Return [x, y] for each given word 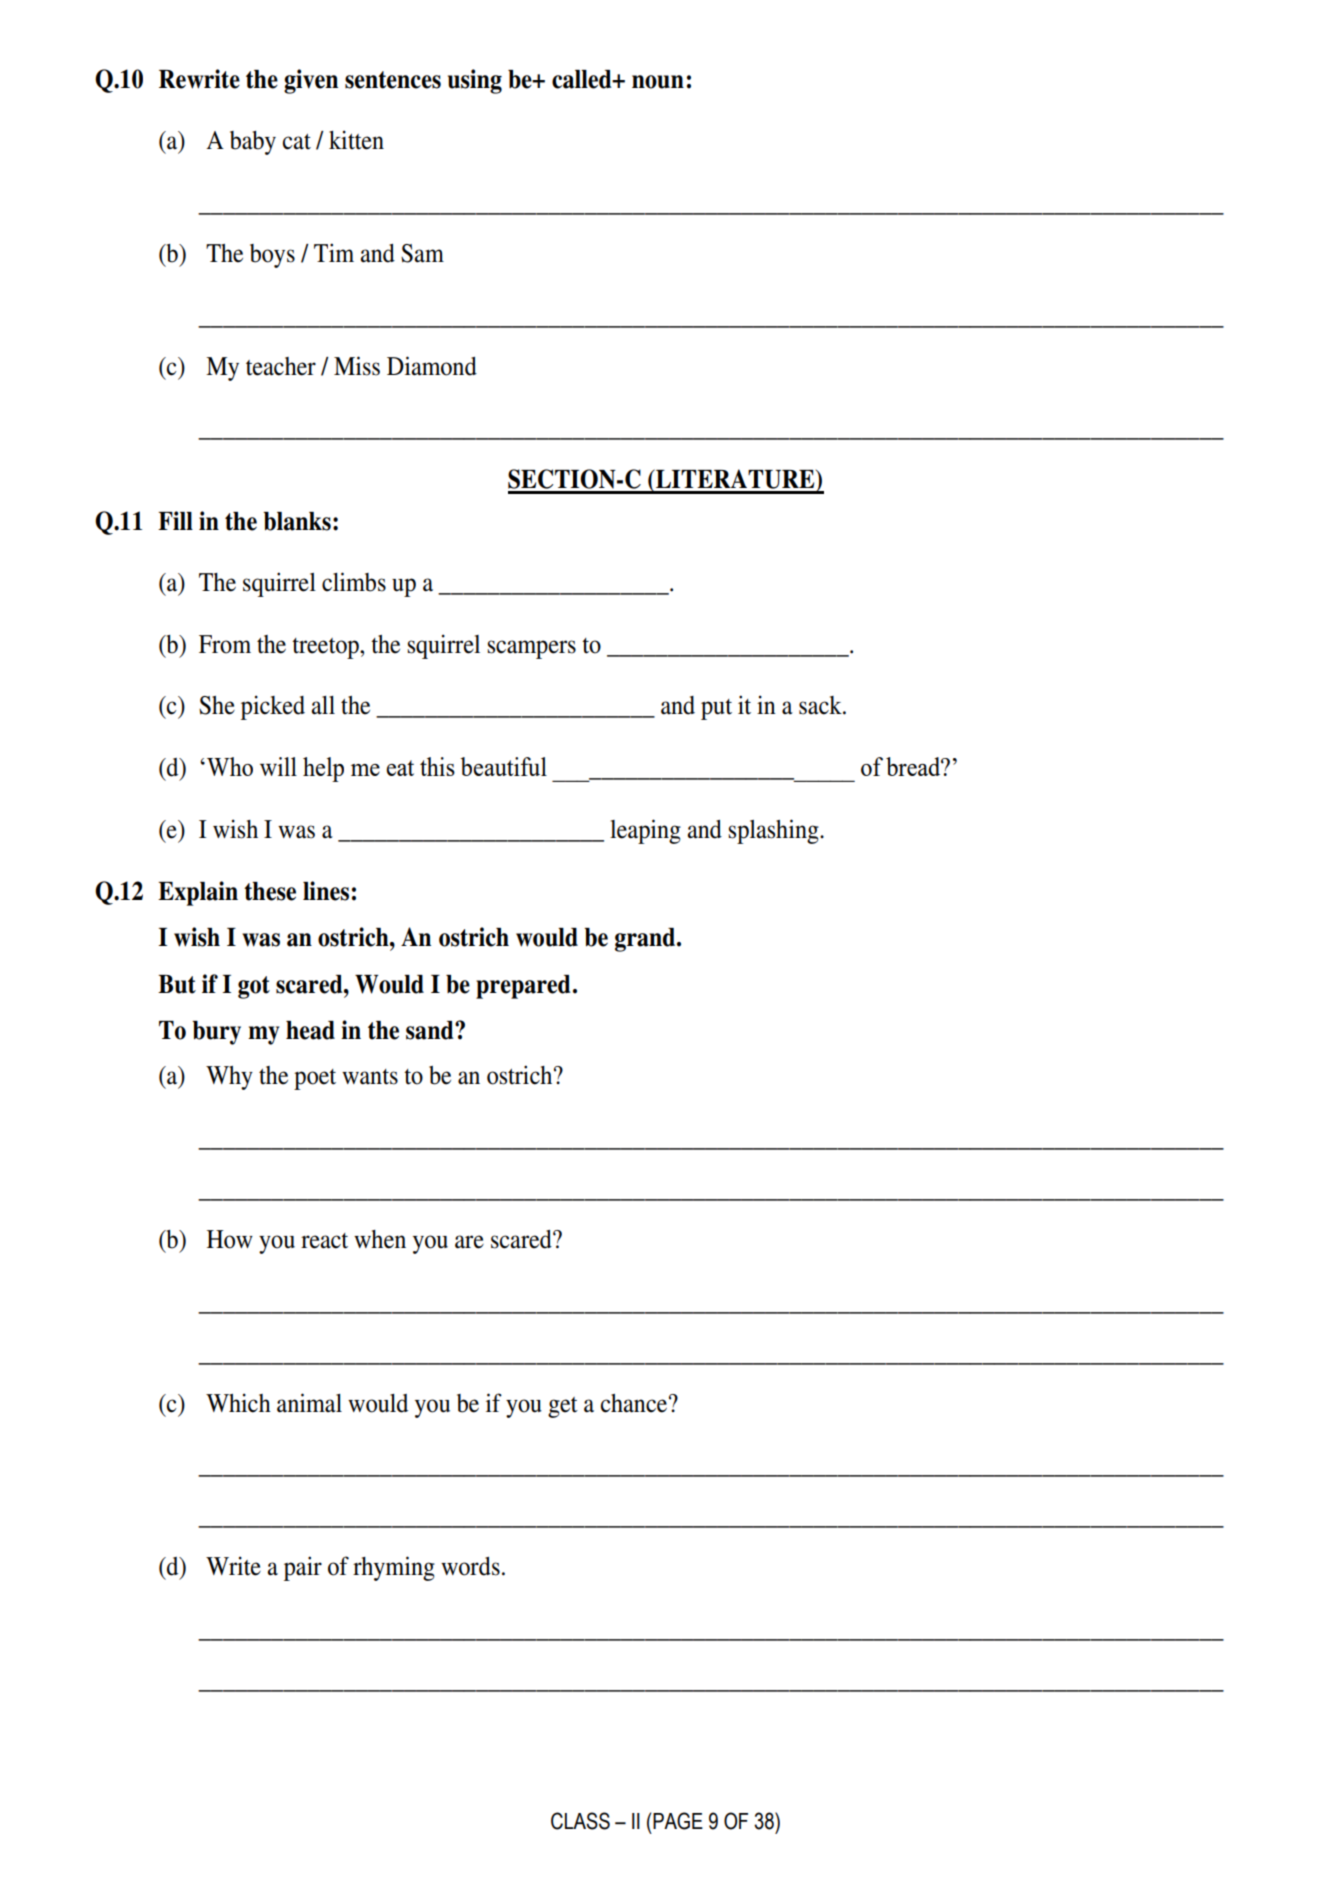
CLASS [580, 1821]
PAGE [678, 1821]
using [475, 81]
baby [253, 143]
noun [658, 82]
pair [303, 1568]
